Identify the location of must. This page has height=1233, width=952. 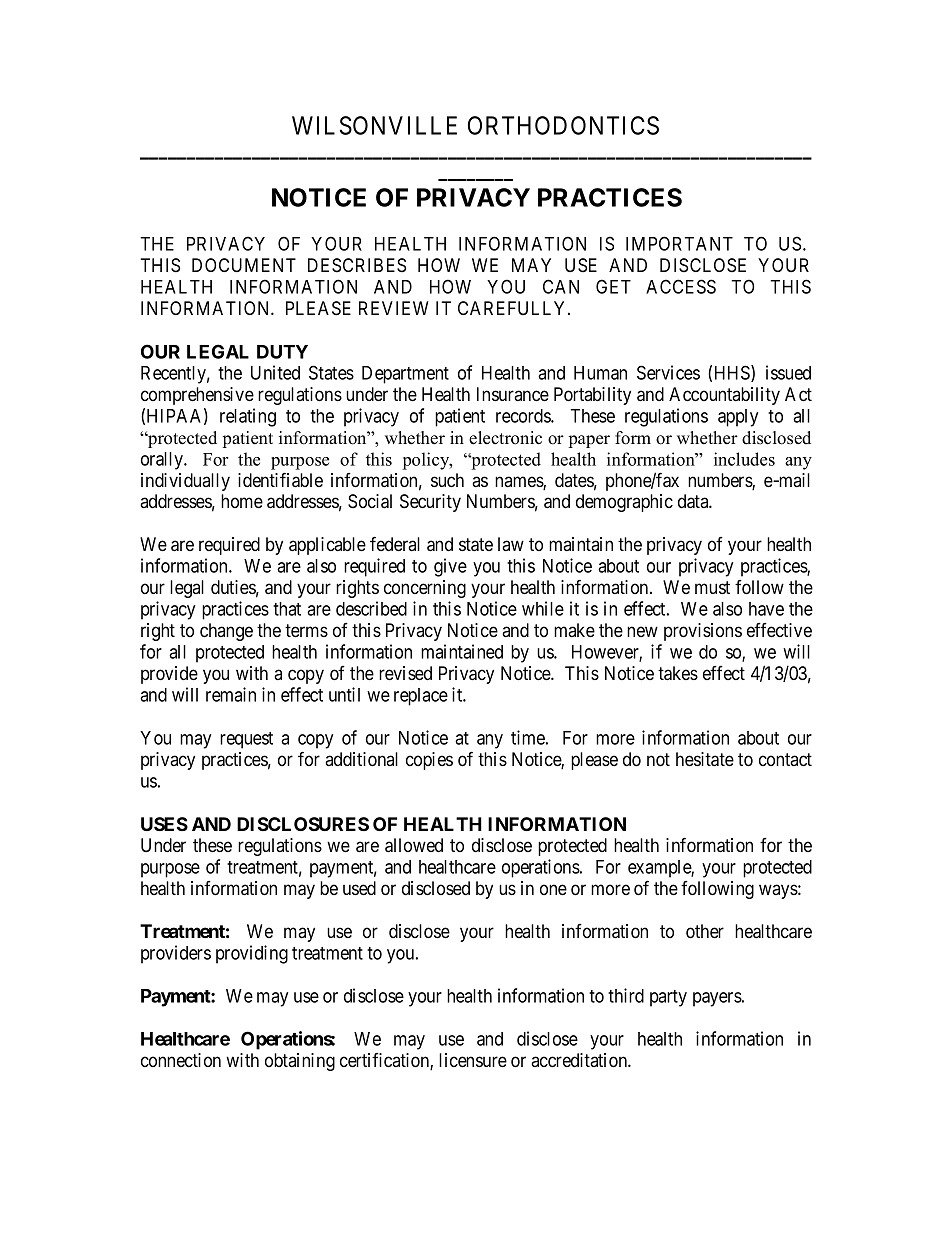
(712, 587).
